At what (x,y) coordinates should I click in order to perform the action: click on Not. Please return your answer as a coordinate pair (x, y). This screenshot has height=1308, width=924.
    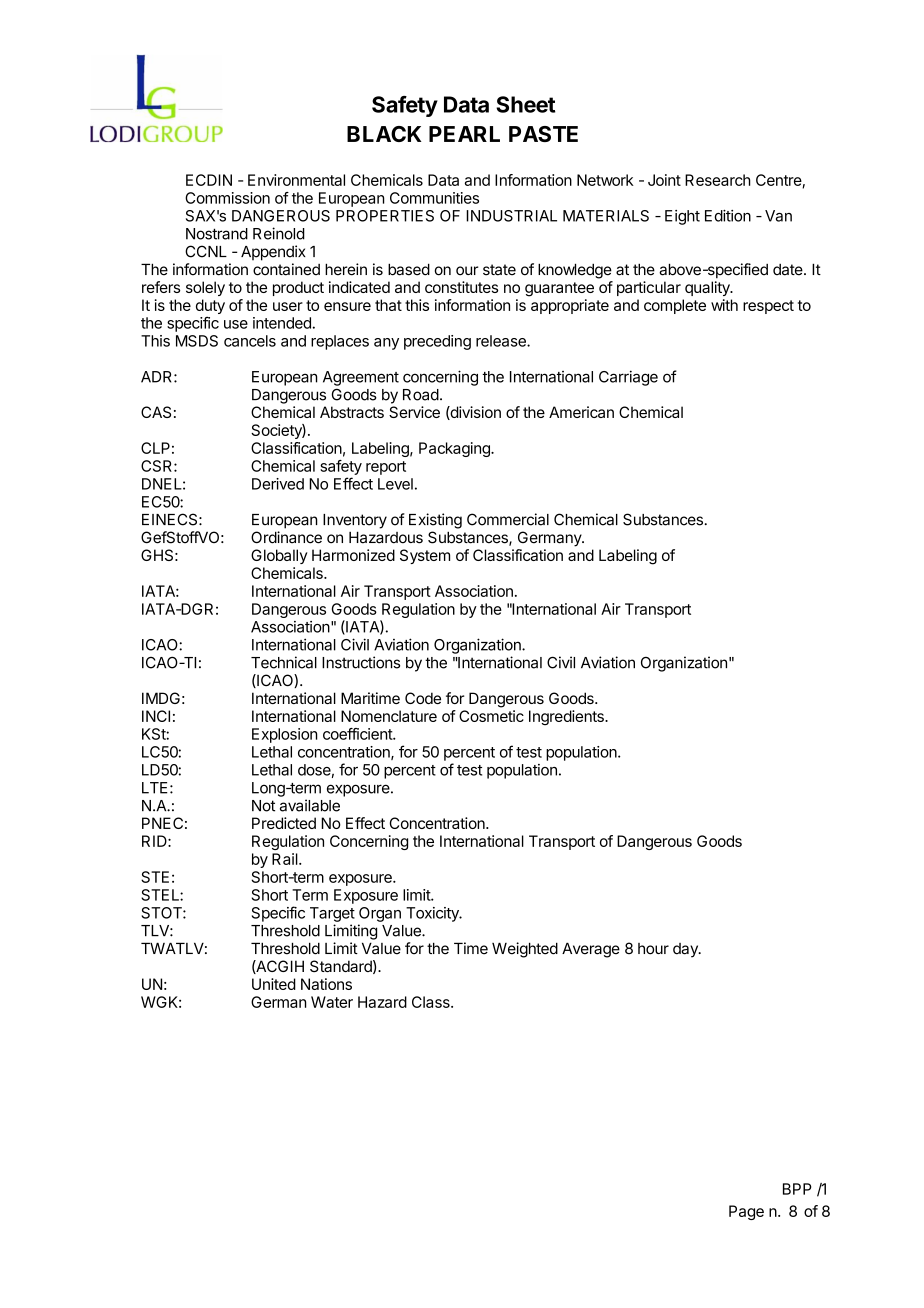
    Looking at the image, I should click on (263, 806).
